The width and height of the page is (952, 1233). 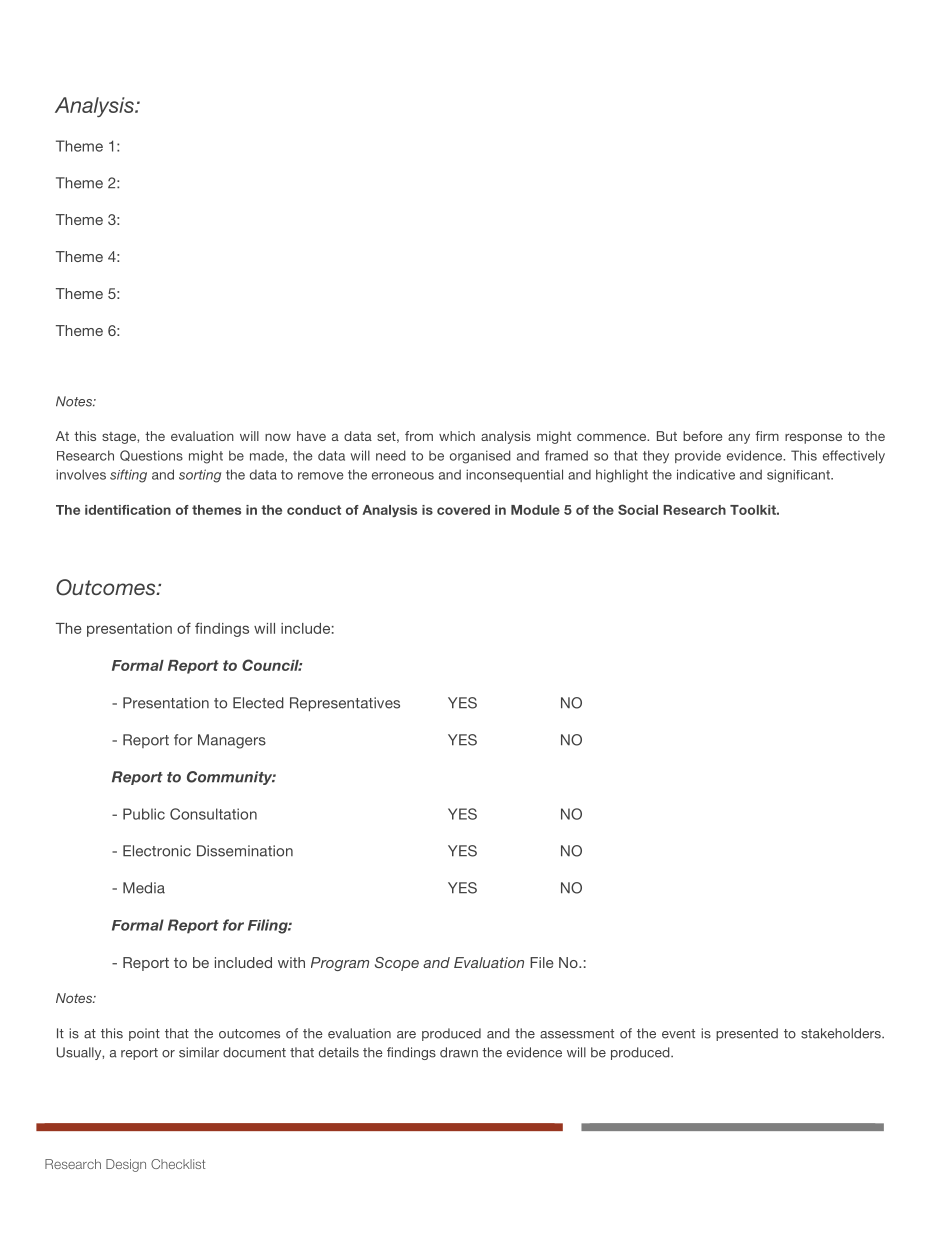 I want to click on drawn, so click(x=459, y=1052).
